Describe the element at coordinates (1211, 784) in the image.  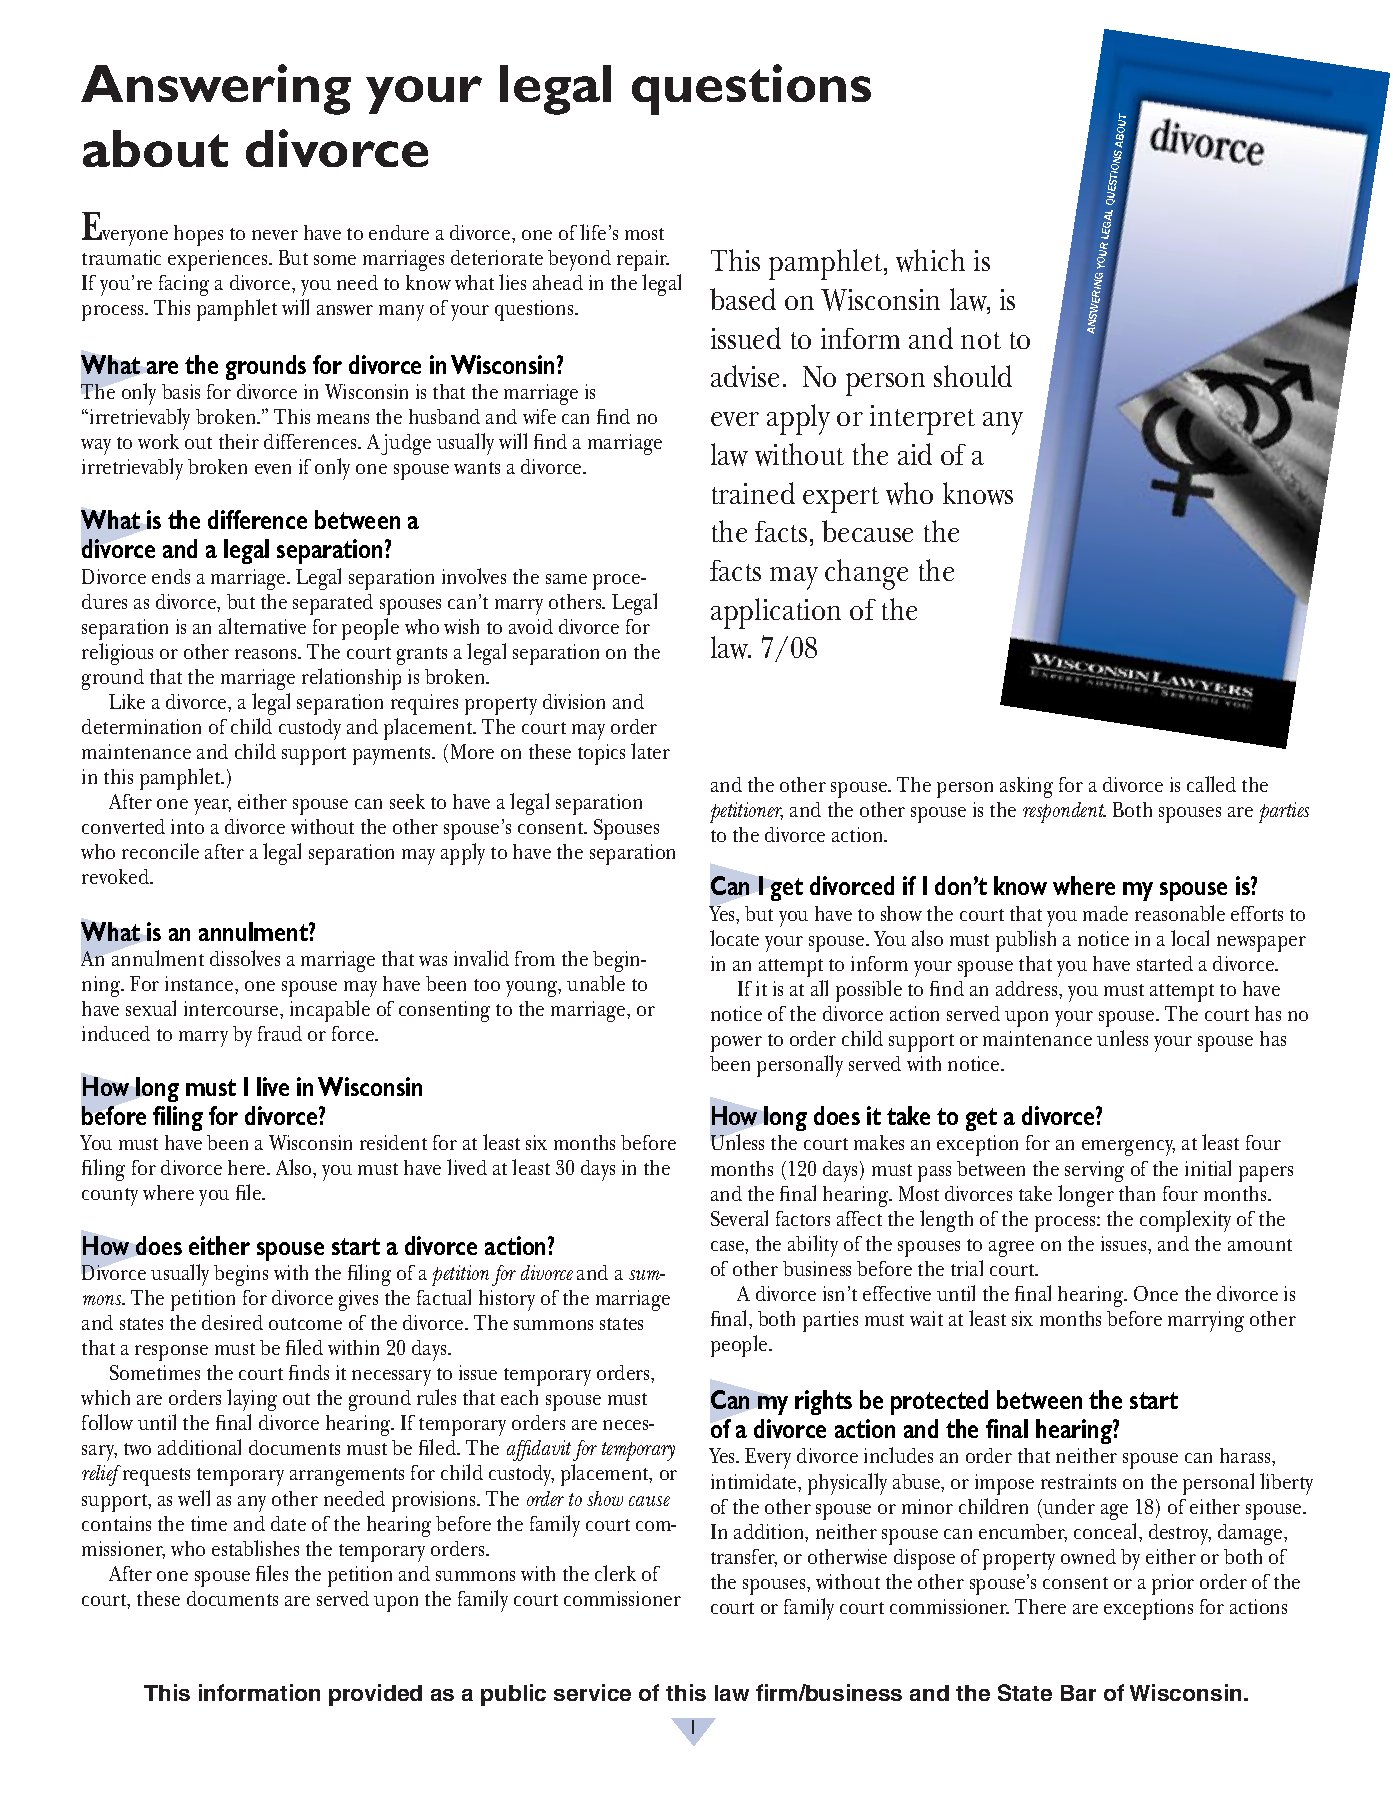
I see `called` at that location.
